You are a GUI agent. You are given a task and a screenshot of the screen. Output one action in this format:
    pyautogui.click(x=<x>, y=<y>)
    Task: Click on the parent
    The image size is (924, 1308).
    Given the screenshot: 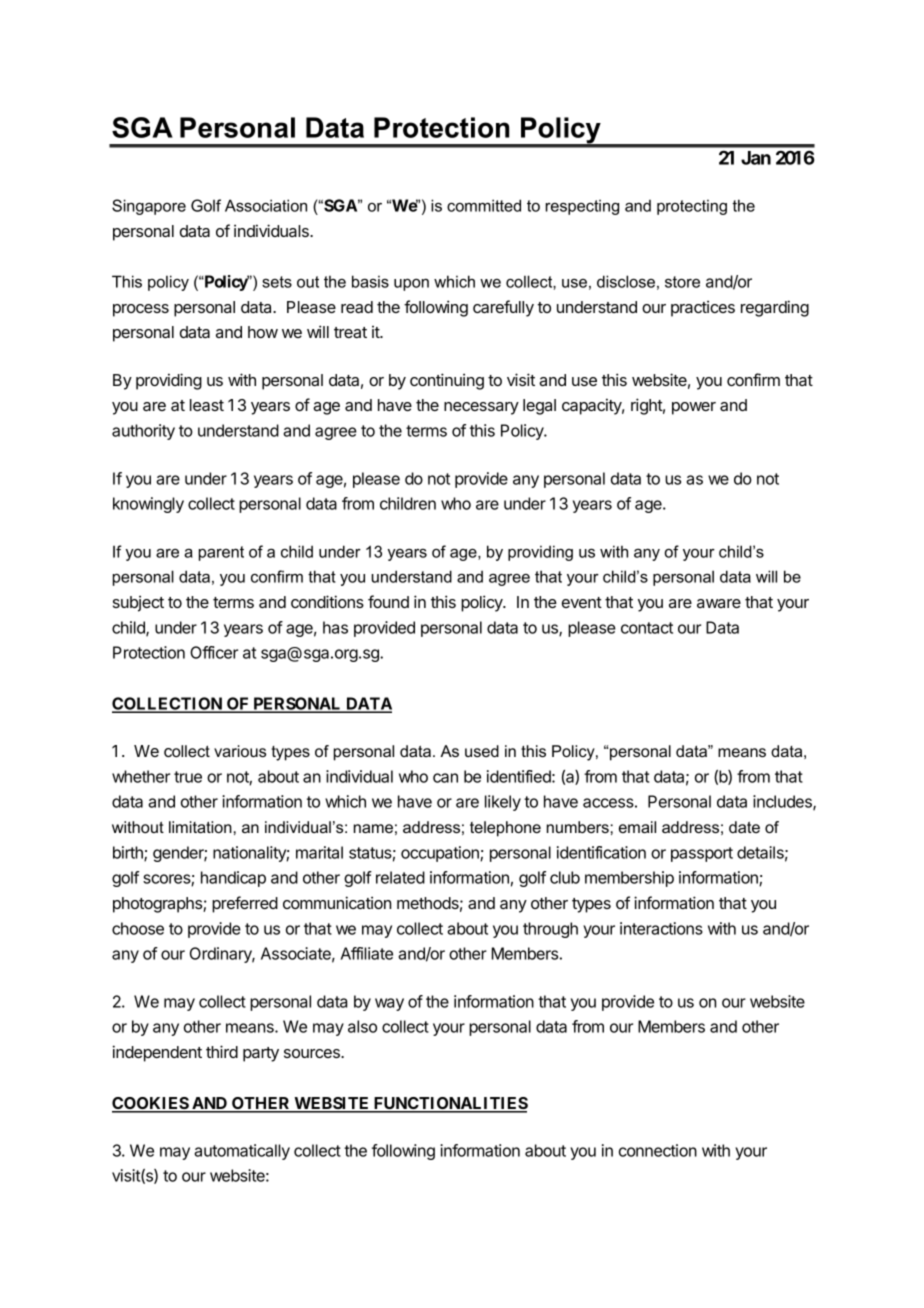 What is the action you would take?
    pyautogui.click(x=221, y=553)
